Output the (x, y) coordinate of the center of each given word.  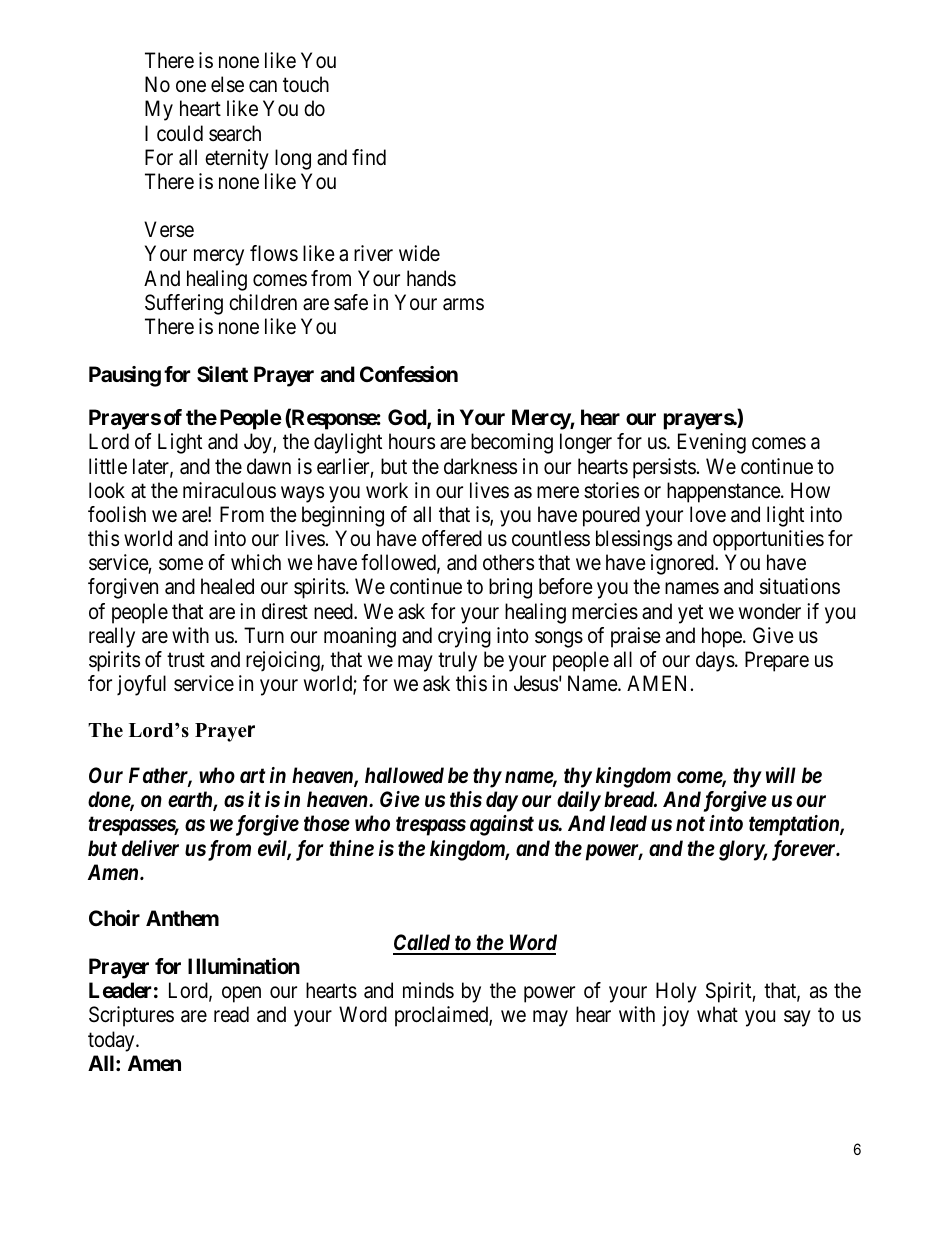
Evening (712, 443)
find (369, 157)
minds (428, 990)
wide (419, 253)
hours (412, 441)
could (180, 133)
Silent (222, 374)
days (715, 661)
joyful (141, 685)
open (241, 995)
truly (457, 661)
